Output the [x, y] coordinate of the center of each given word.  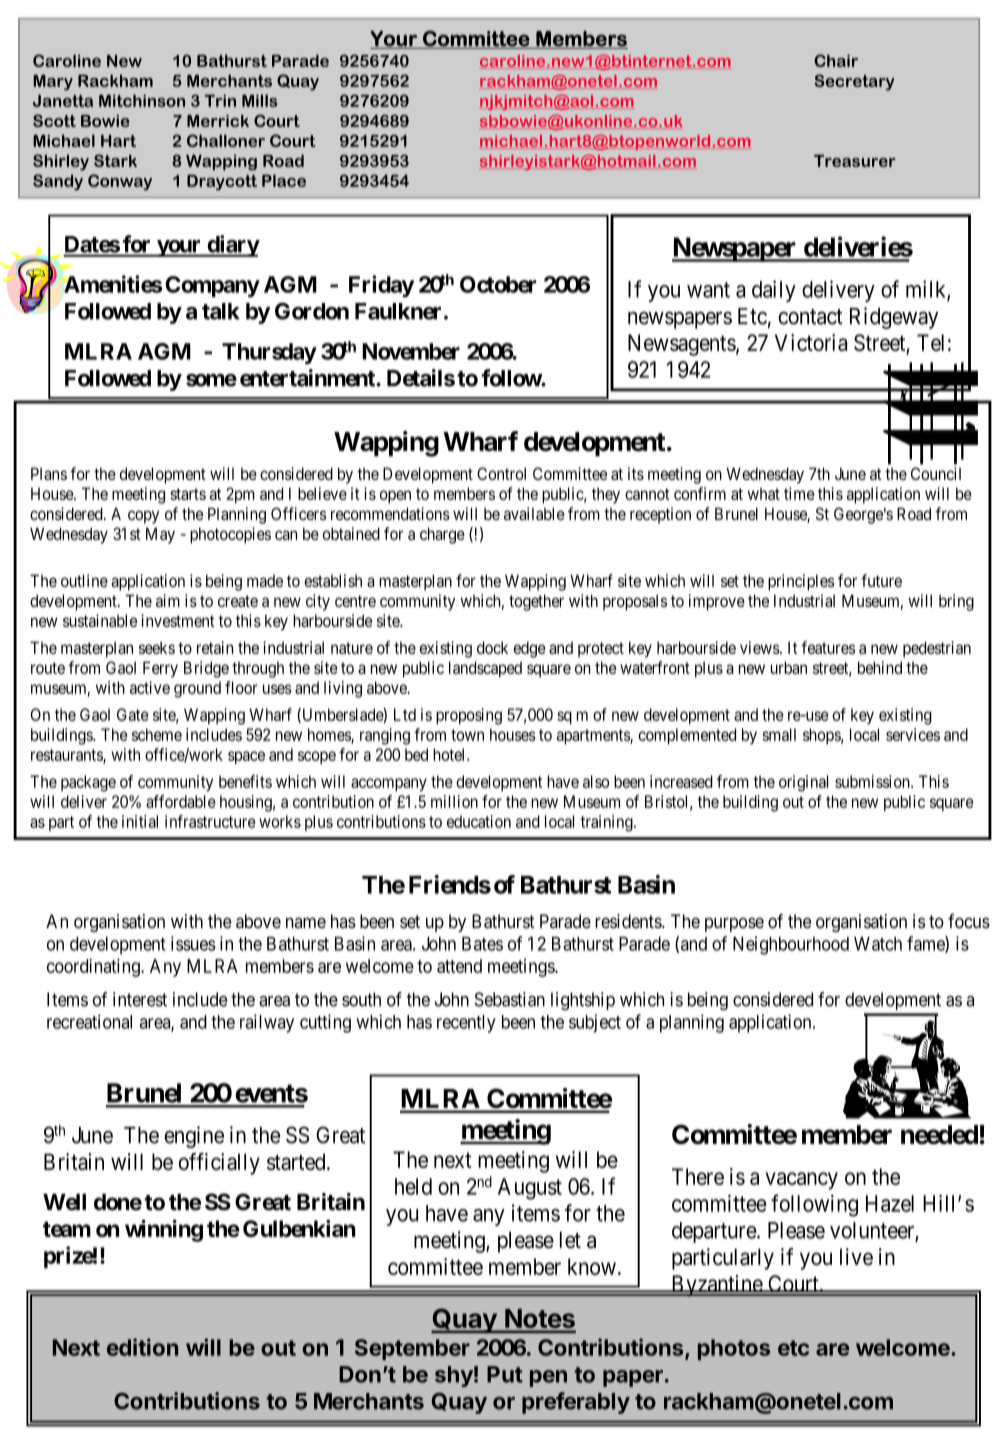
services [913, 734]
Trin [220, 100]
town [467, 735]
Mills [259, 100]
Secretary [854, 82]
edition [142, 1347]
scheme [157, 734]
